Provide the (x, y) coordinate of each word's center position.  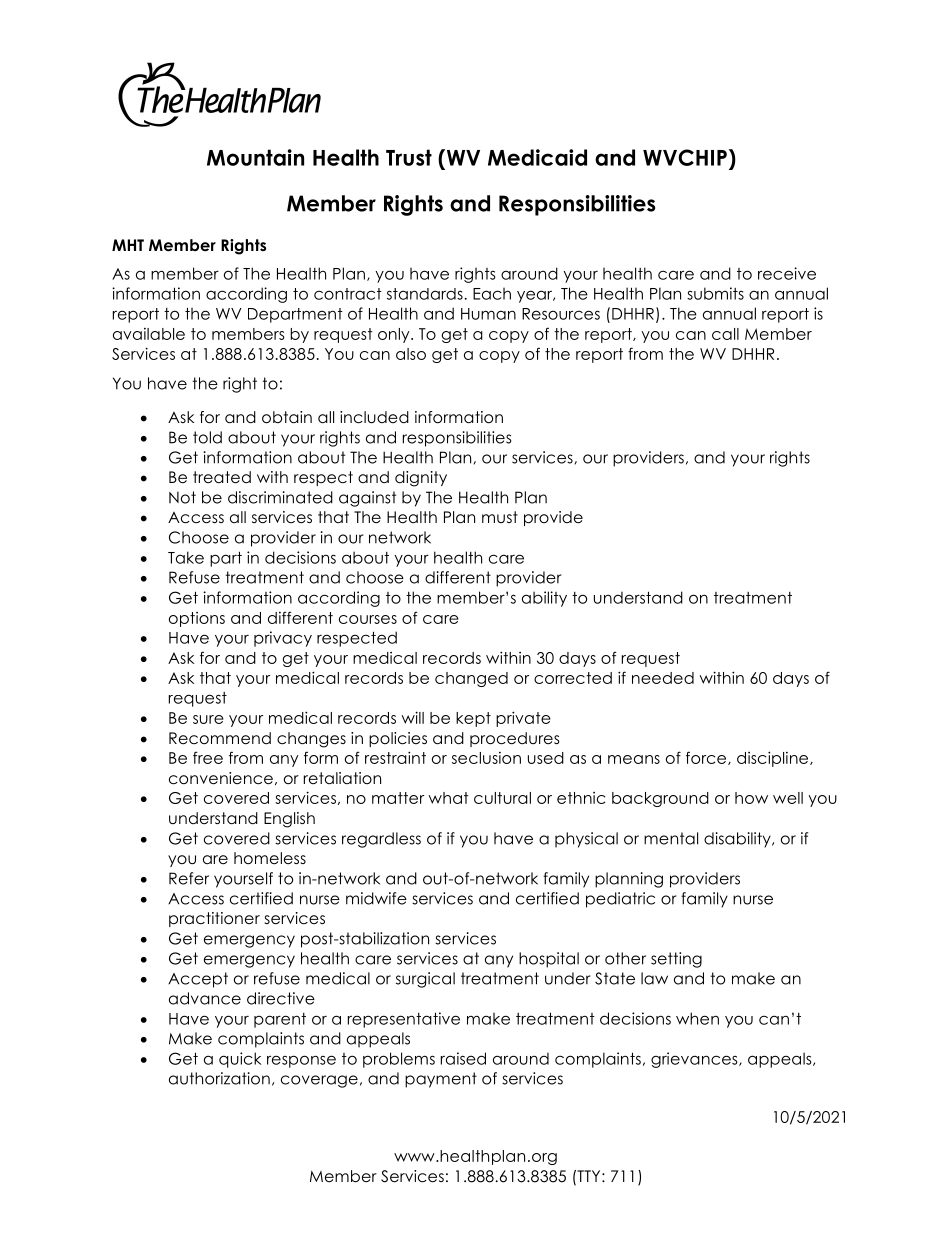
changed (471, 679)
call (725, 334)
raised (463, 1058)
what (448, 798)
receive (787, 273)
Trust (409, 157)
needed (663, 678)
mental (671, 838)
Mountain (255, 157)
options (197, 619)
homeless (270, 858)
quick (240, 1060)
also (411, 354)
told (207, 437)
